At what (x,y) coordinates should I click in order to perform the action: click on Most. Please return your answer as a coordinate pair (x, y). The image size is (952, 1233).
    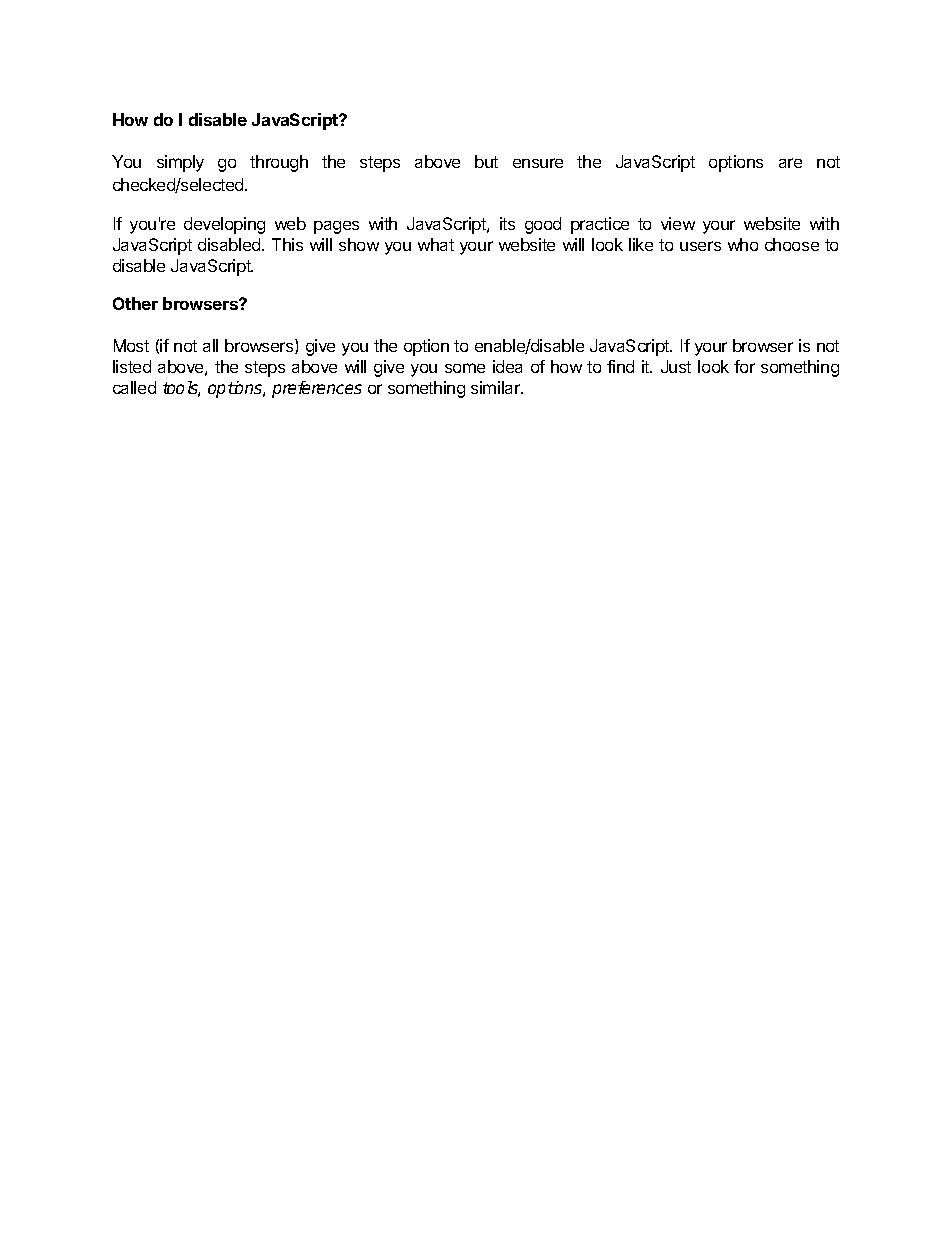
    Looking at the image, I should click on (131, 345).
